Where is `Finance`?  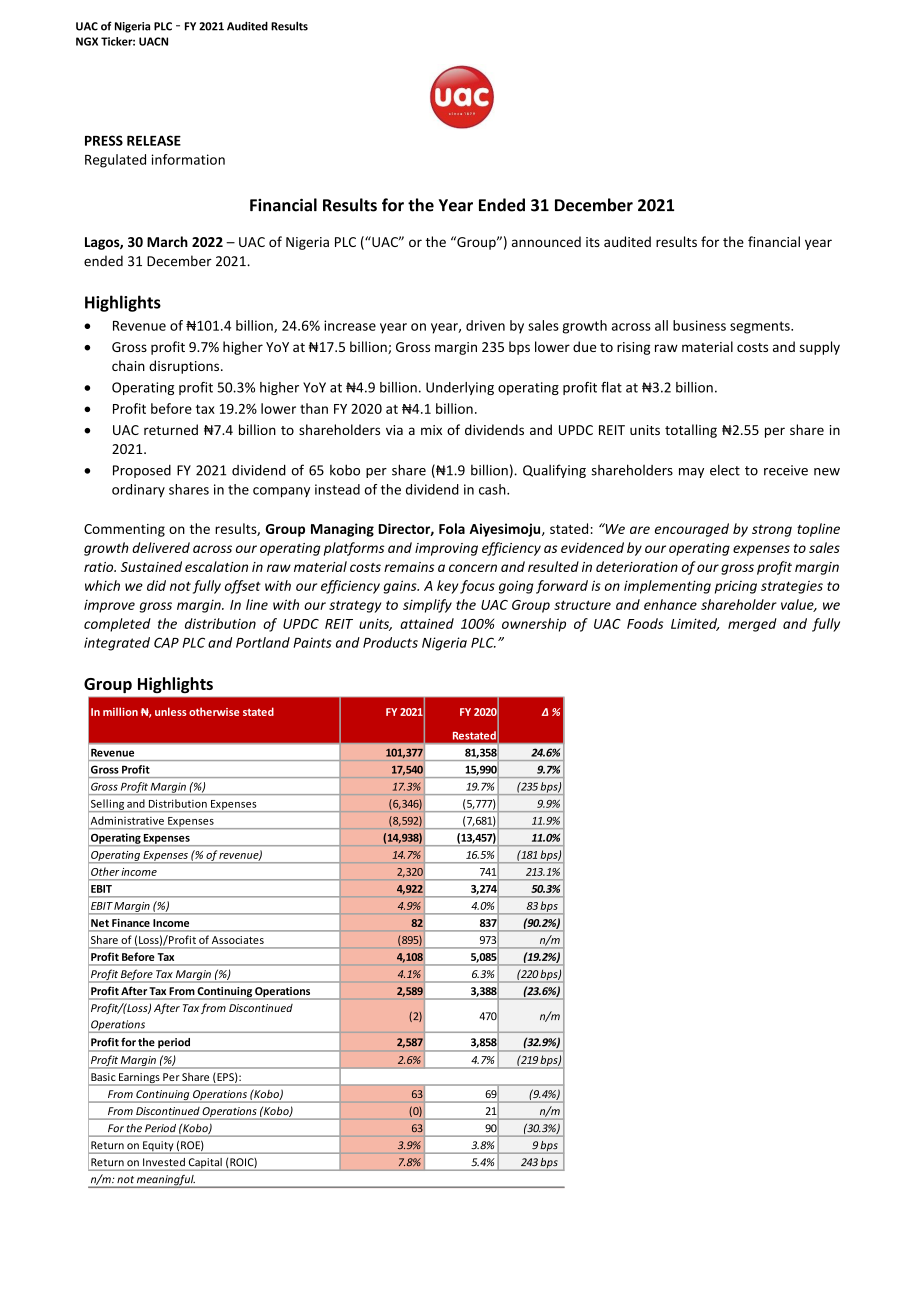
Finance is located at coordinates (131, 923).
